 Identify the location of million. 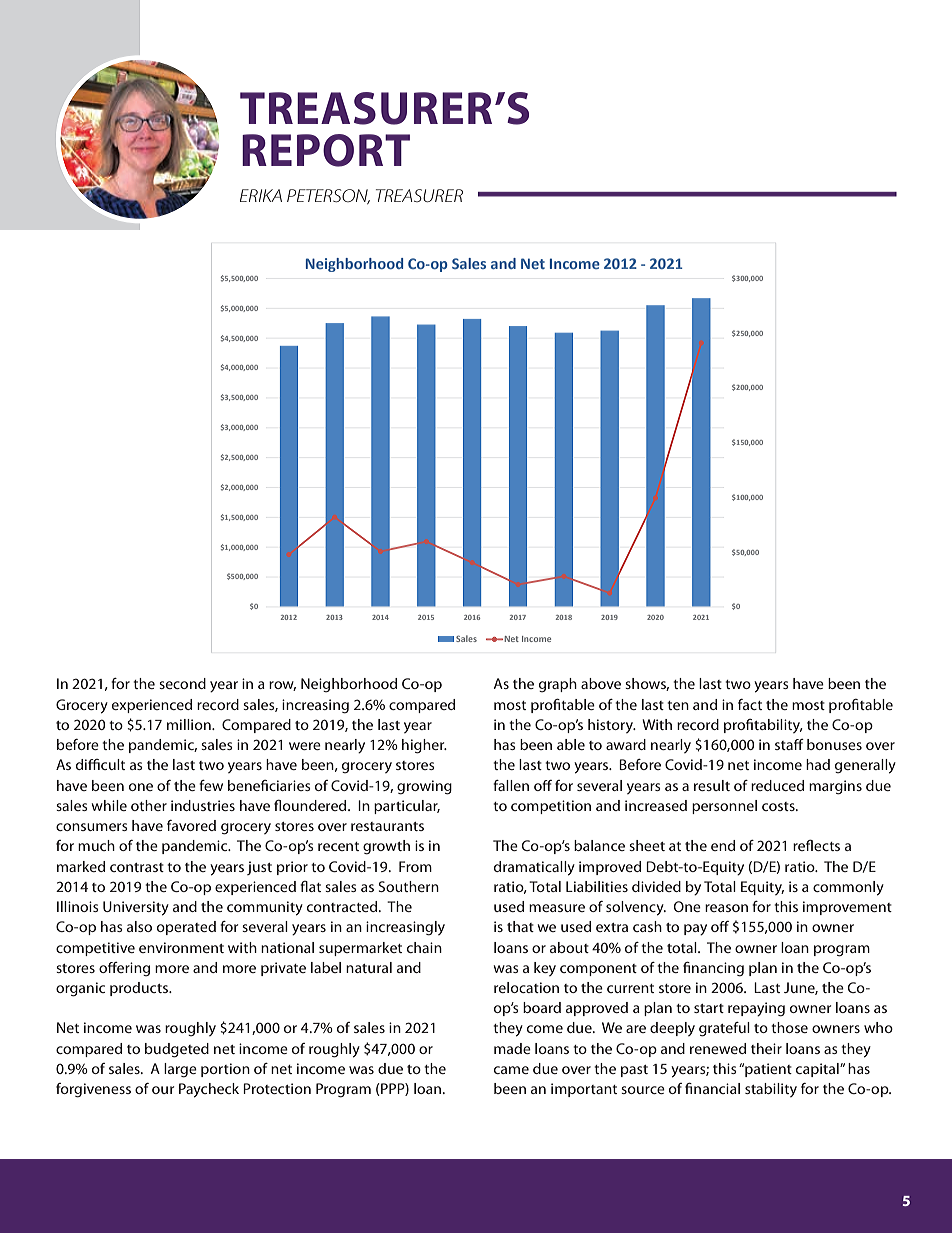
(190, 724).
